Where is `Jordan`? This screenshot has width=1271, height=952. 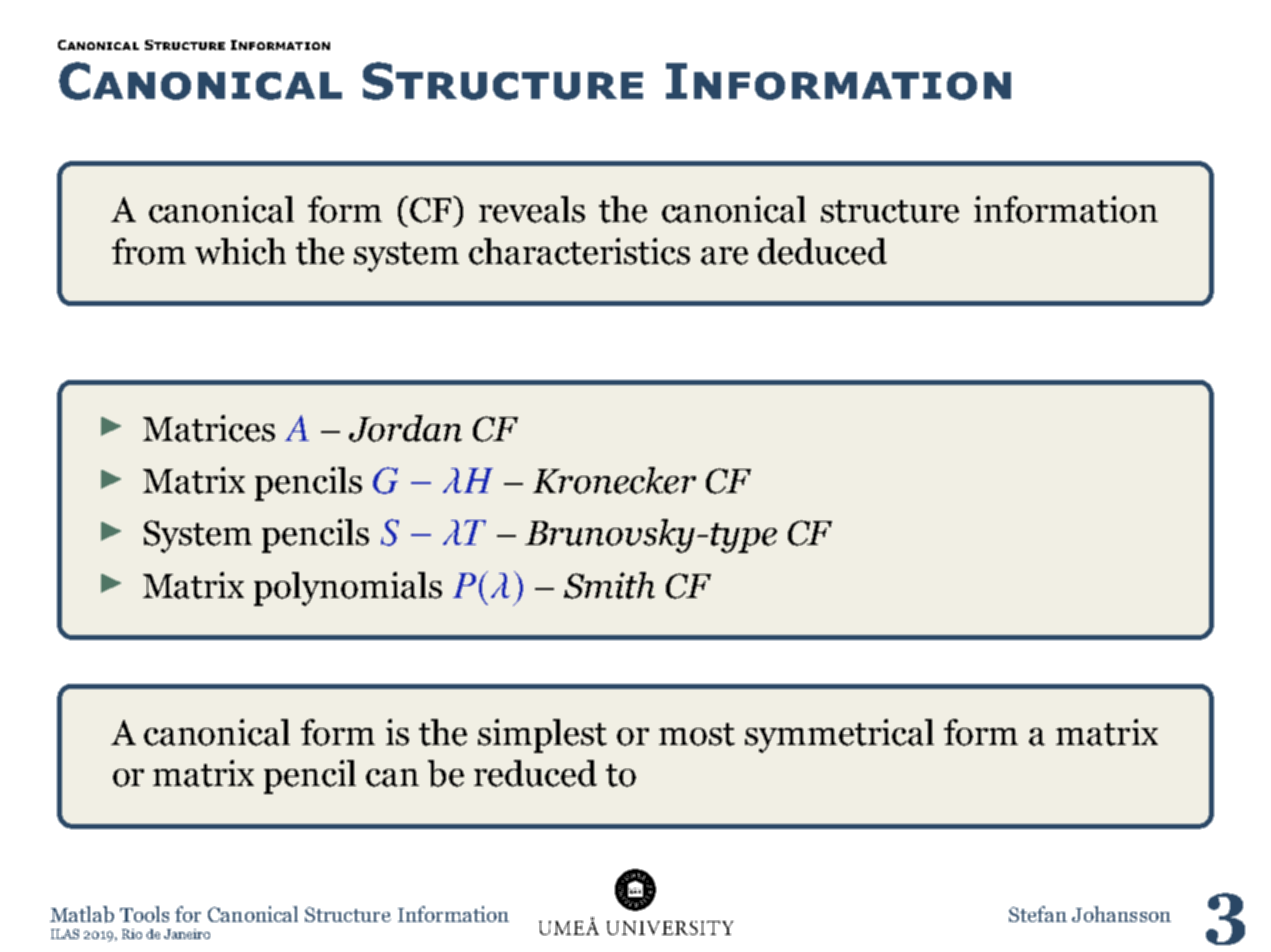
Jordan is located at coordinates (405, 428).
